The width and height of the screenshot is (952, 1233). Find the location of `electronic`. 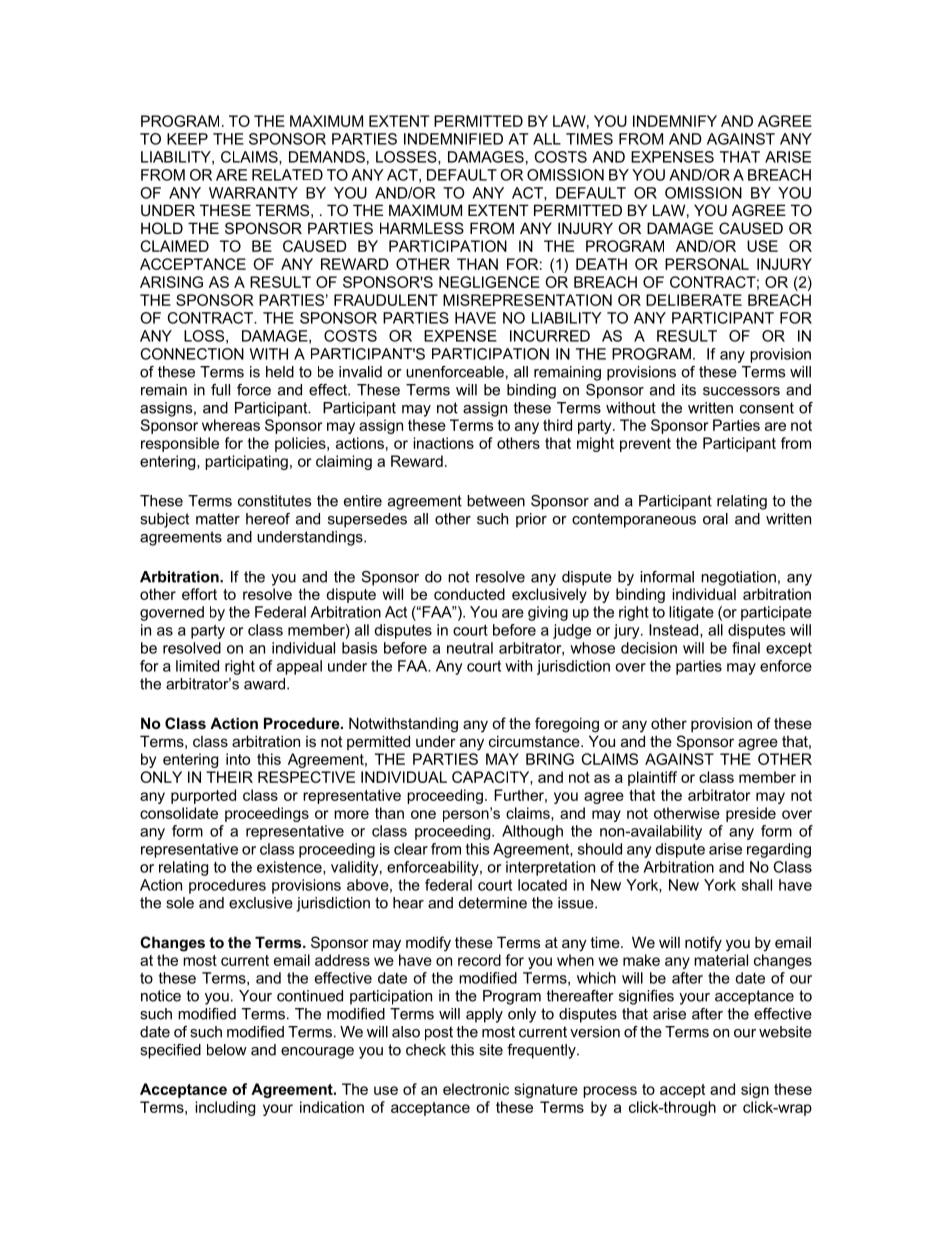

electronic is located at coordinates (476, 1089).
